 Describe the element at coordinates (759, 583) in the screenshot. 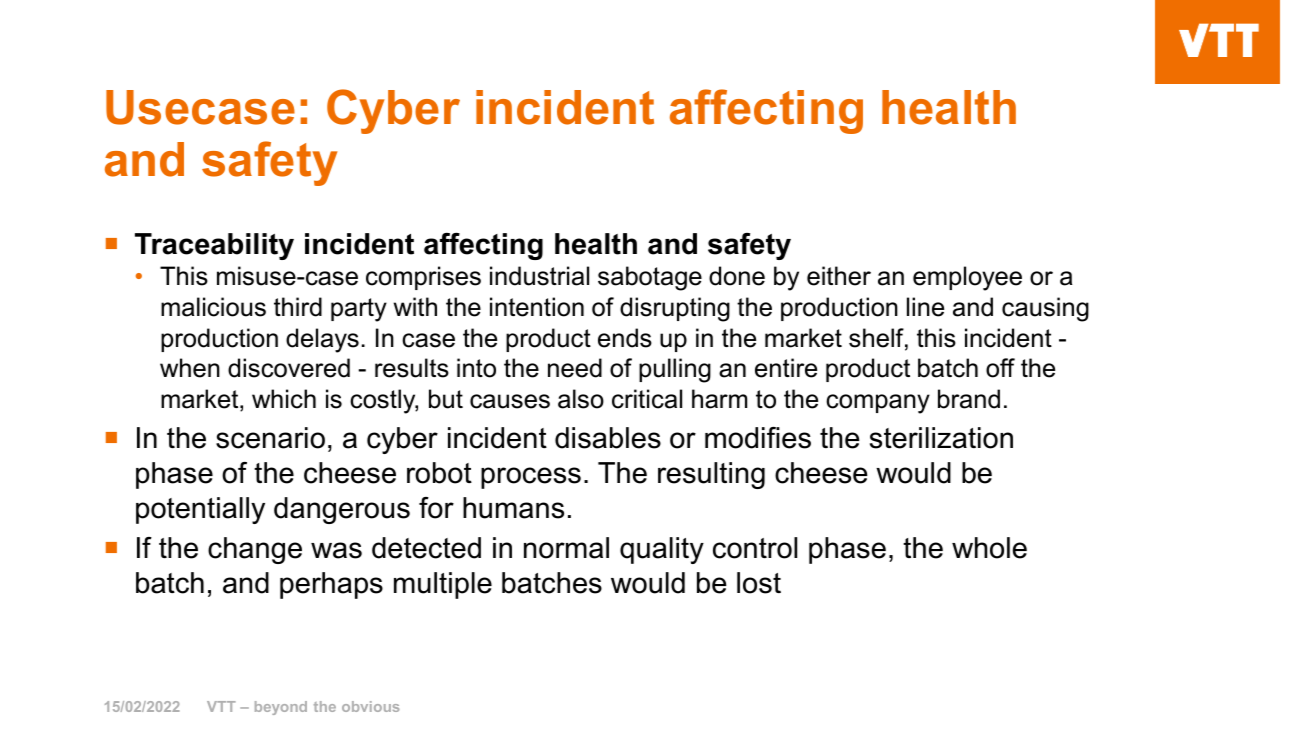

I see `lost` at that location.
